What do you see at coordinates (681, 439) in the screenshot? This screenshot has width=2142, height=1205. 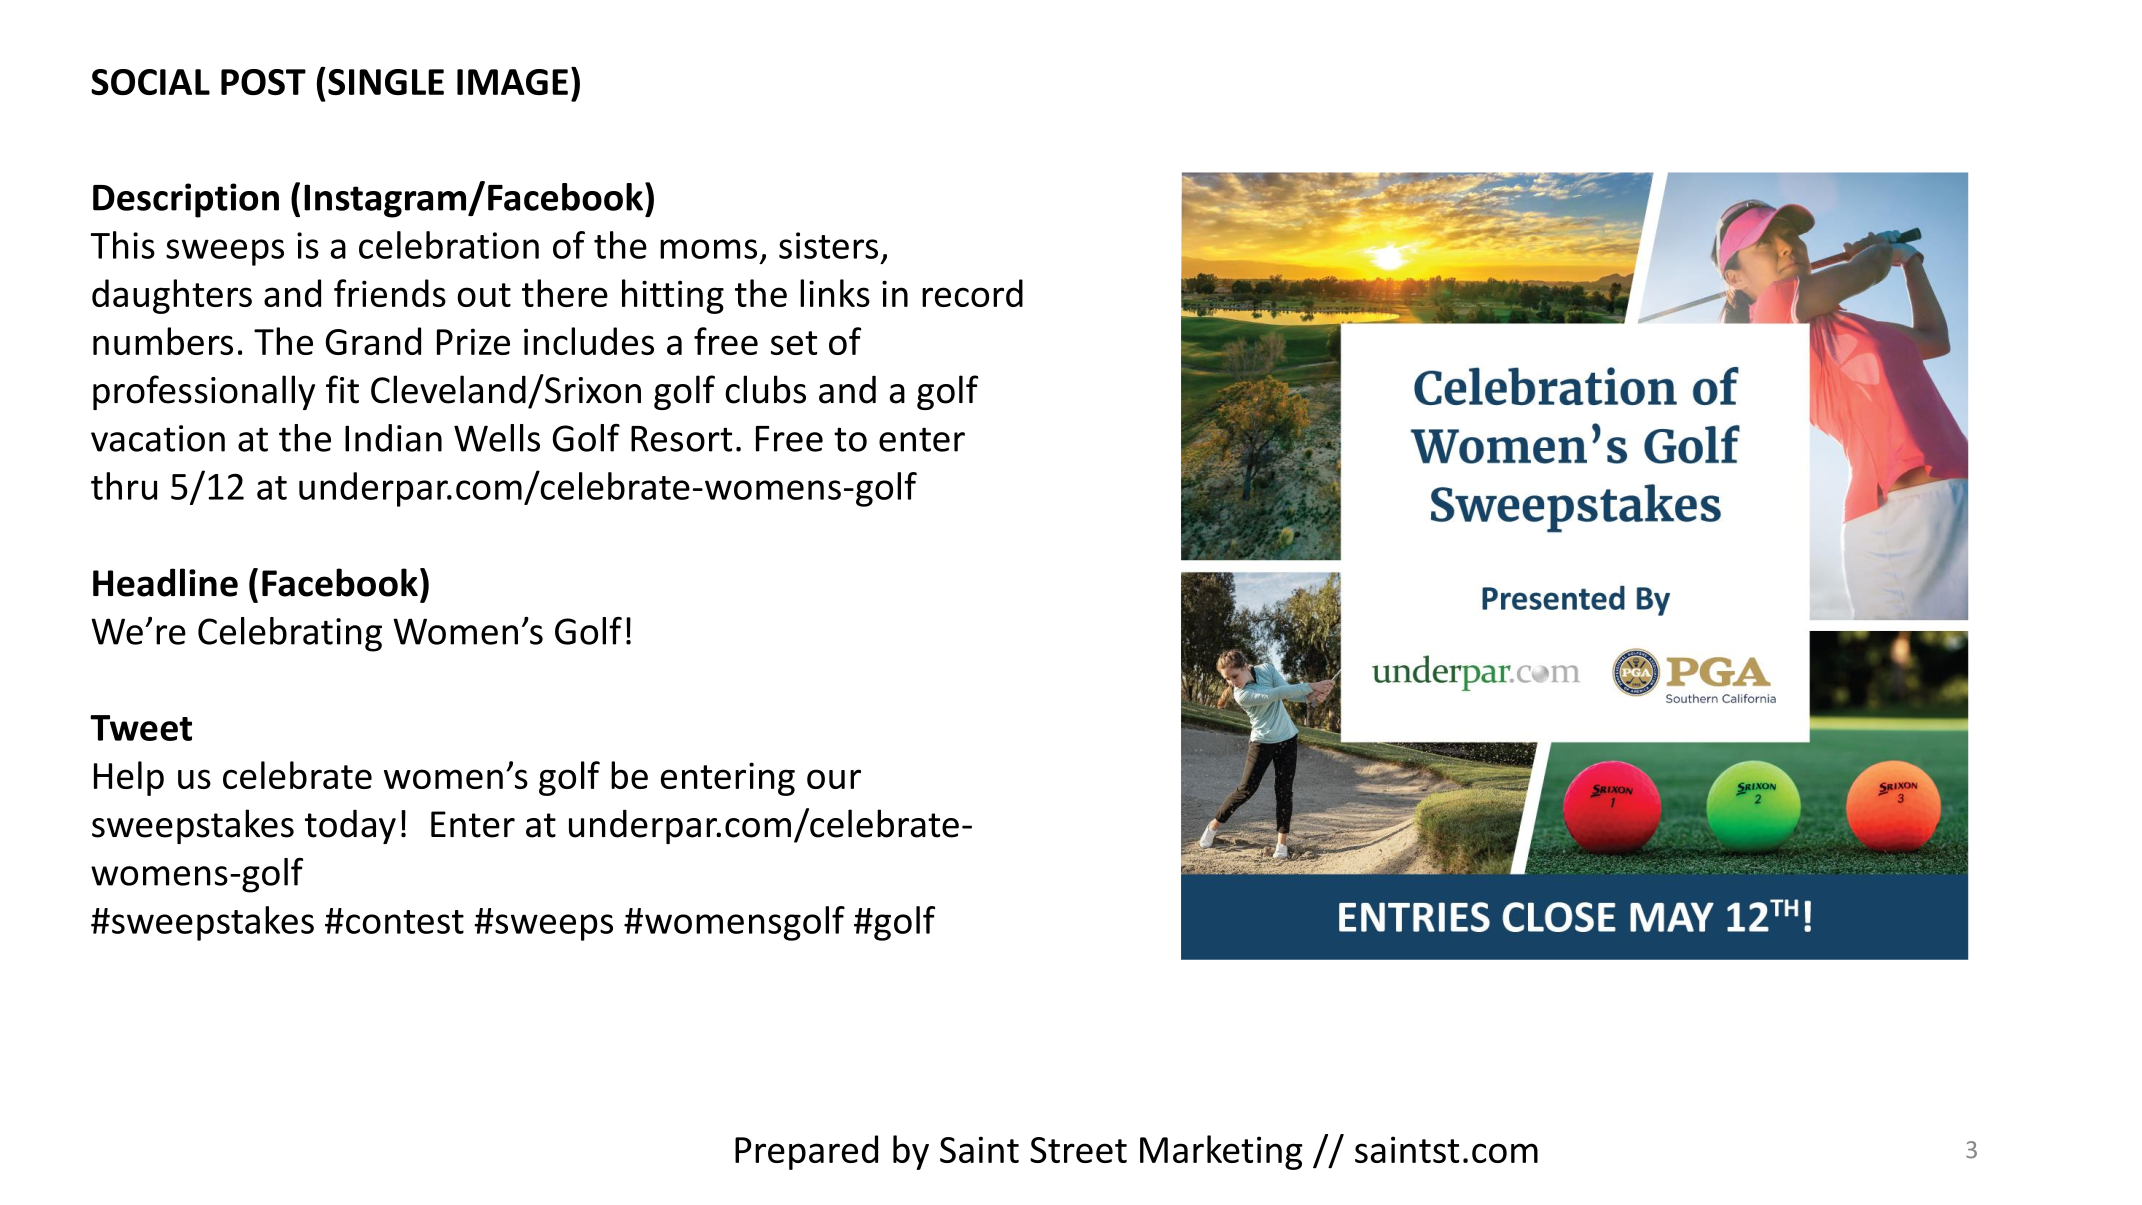 I see `Resort` at bounding box center [681, 439].
